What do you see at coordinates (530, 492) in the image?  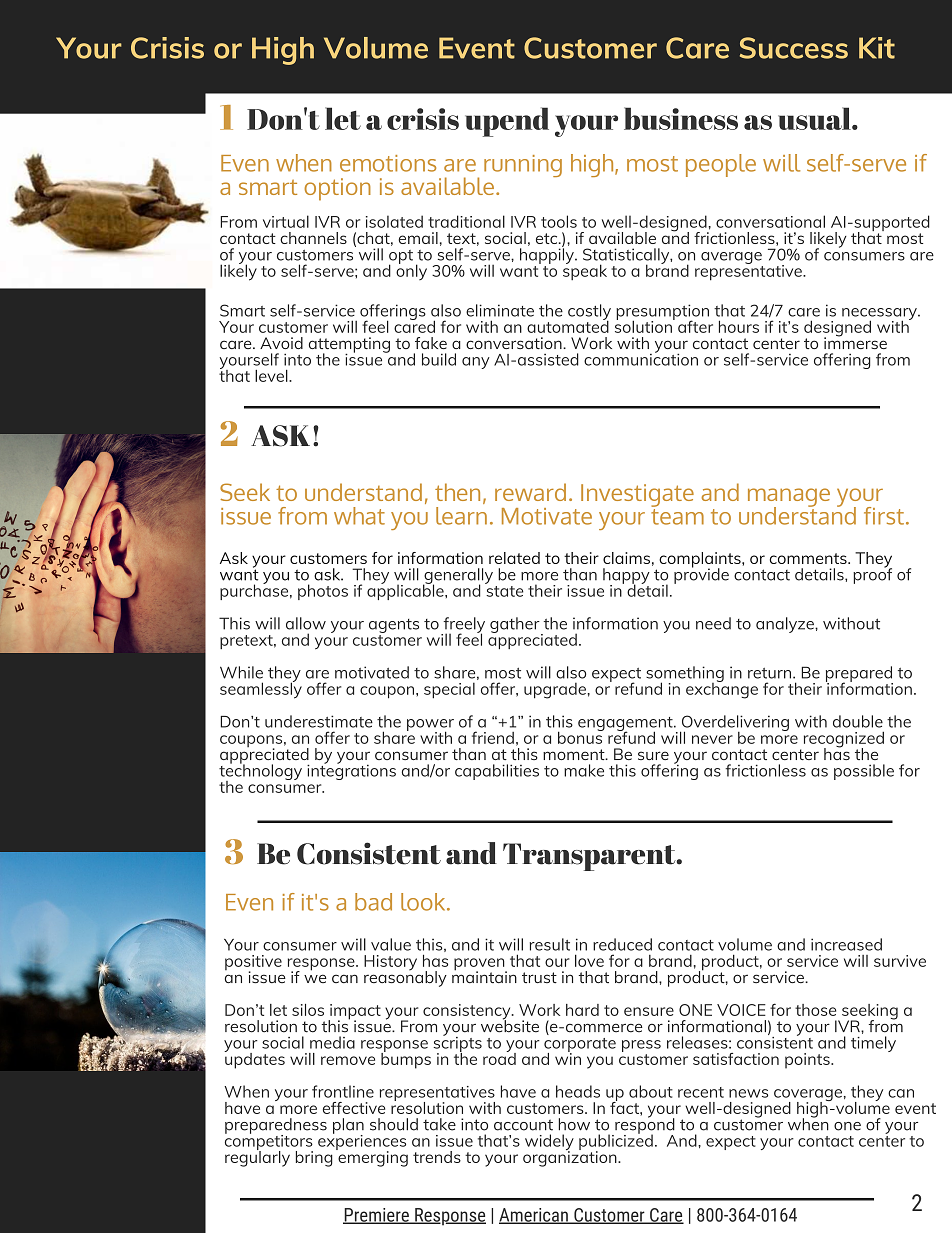 I see `reward` at bounding box center [530, 492].
